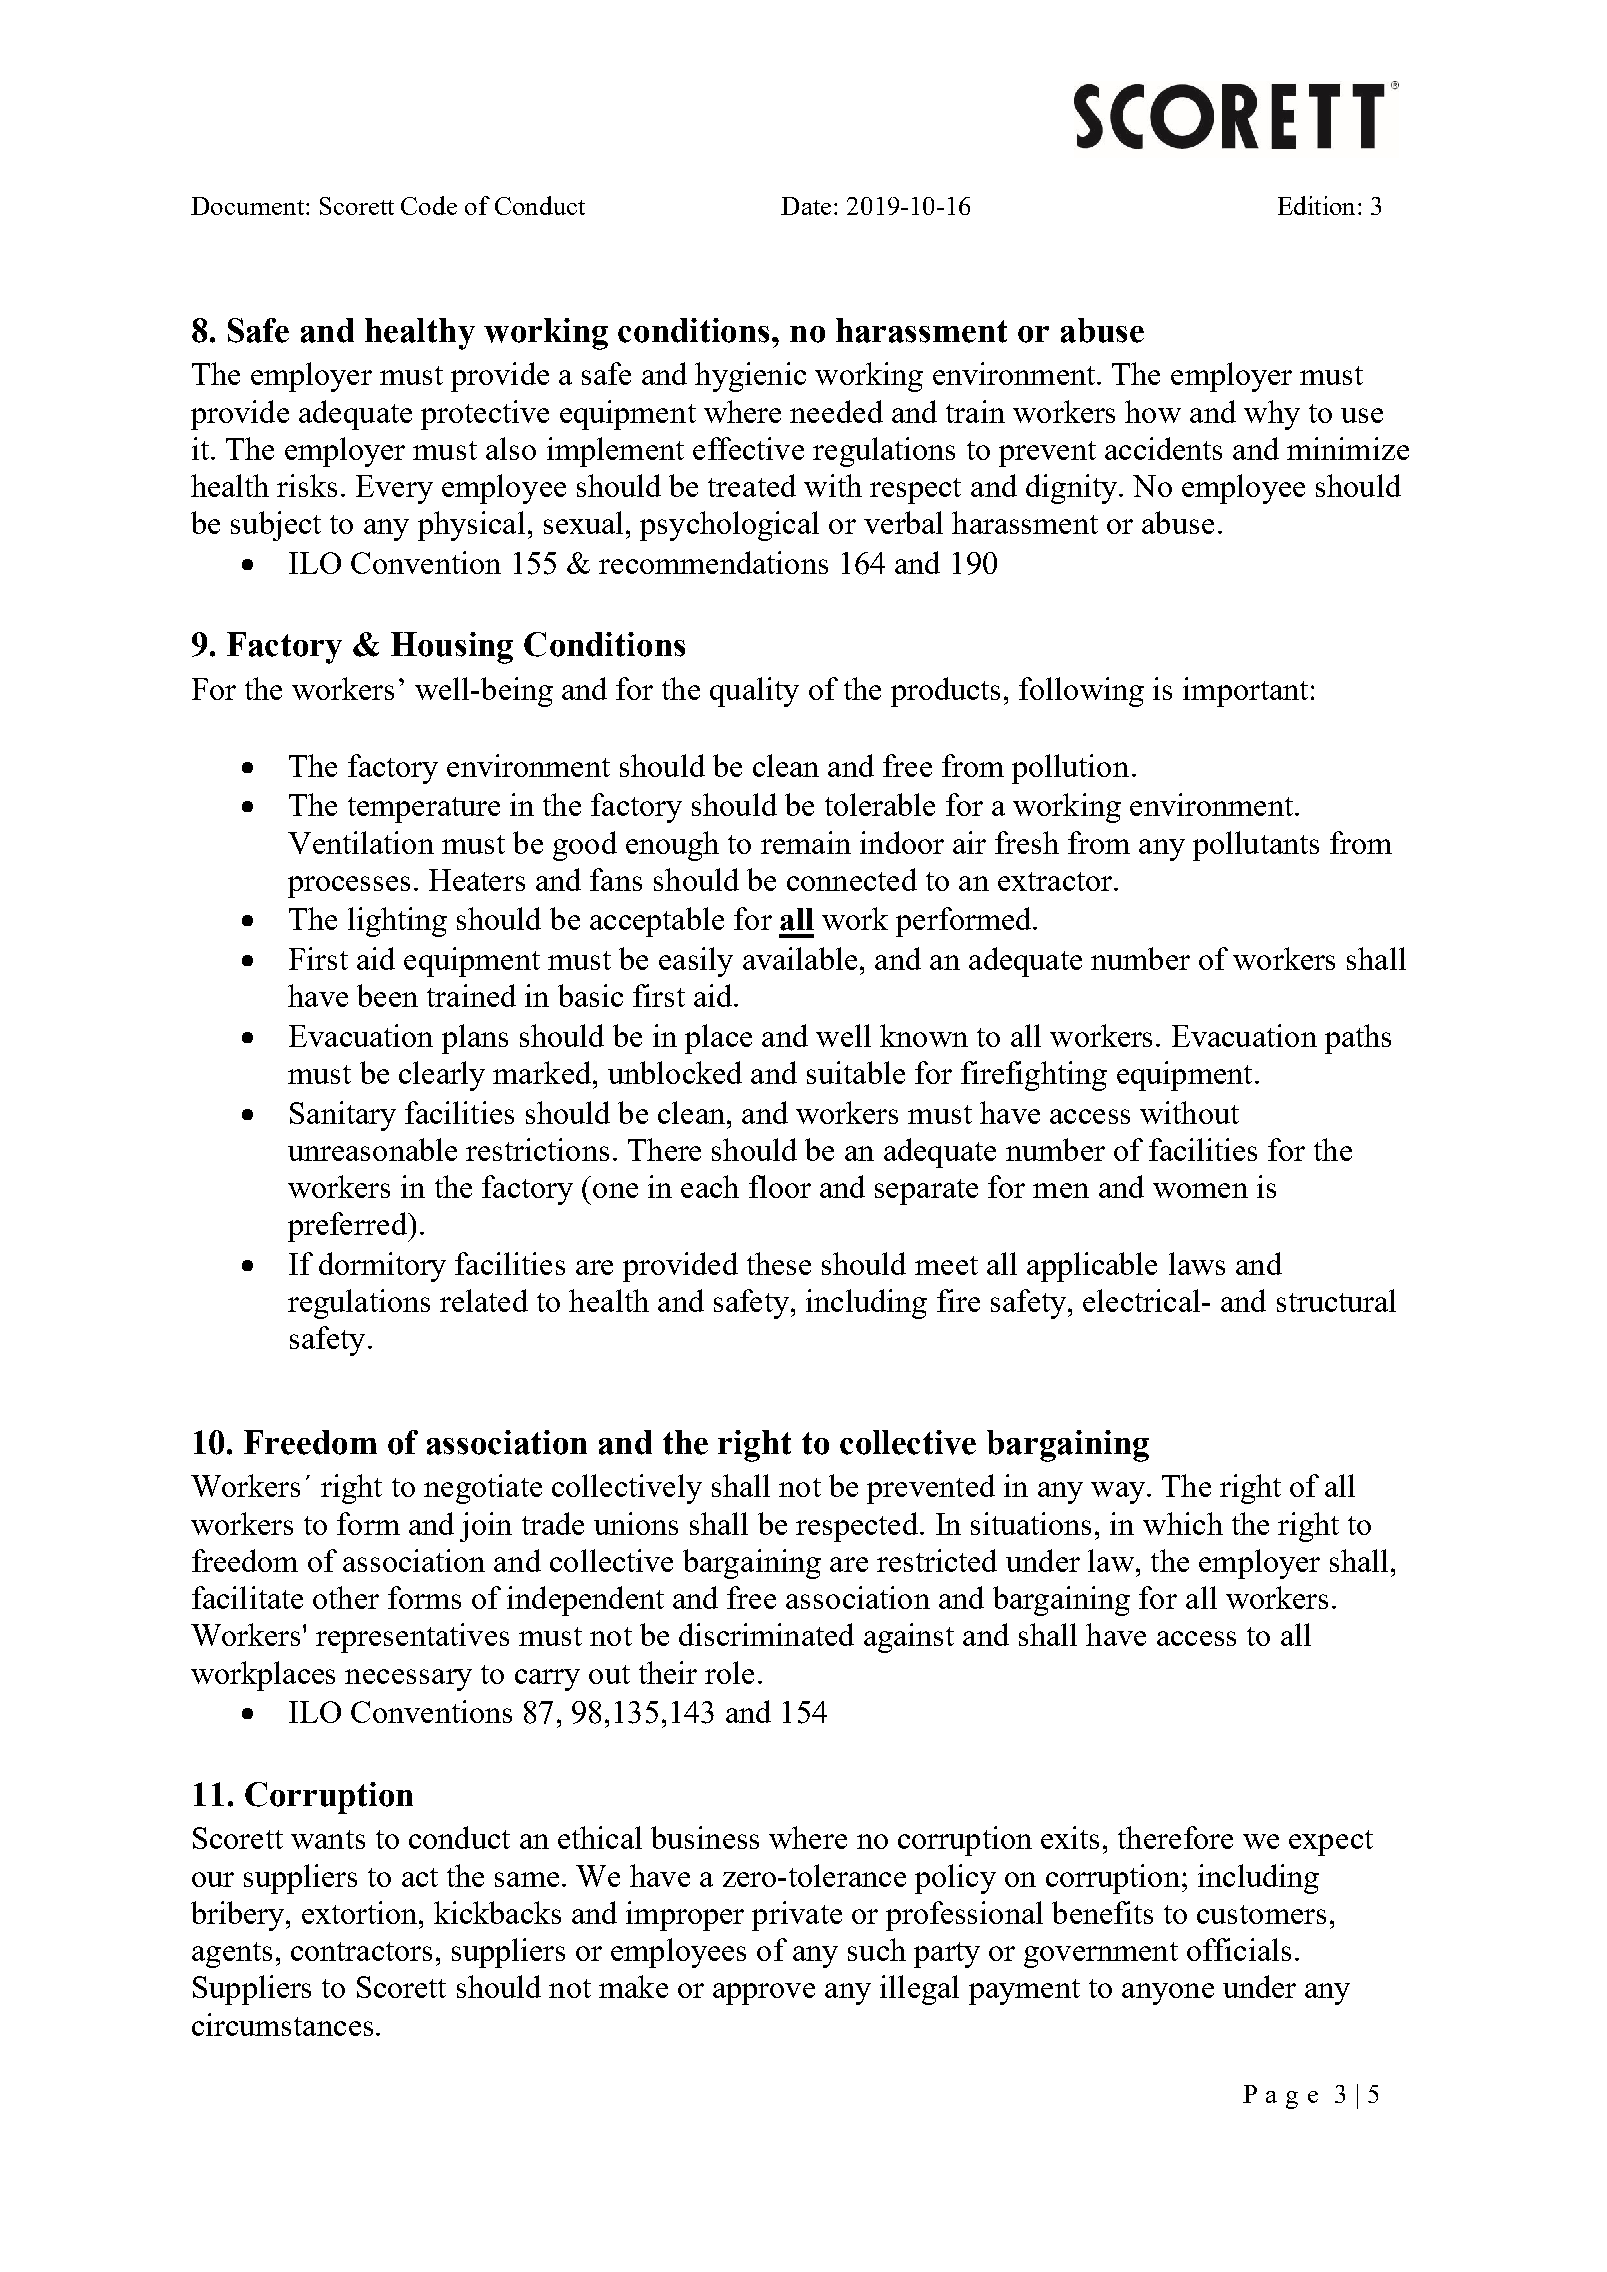 The image size is (1607, 2272). What do you see at coordinates (397, 922) in the image?
I see `lighting` at bounding box center [397, 922].
